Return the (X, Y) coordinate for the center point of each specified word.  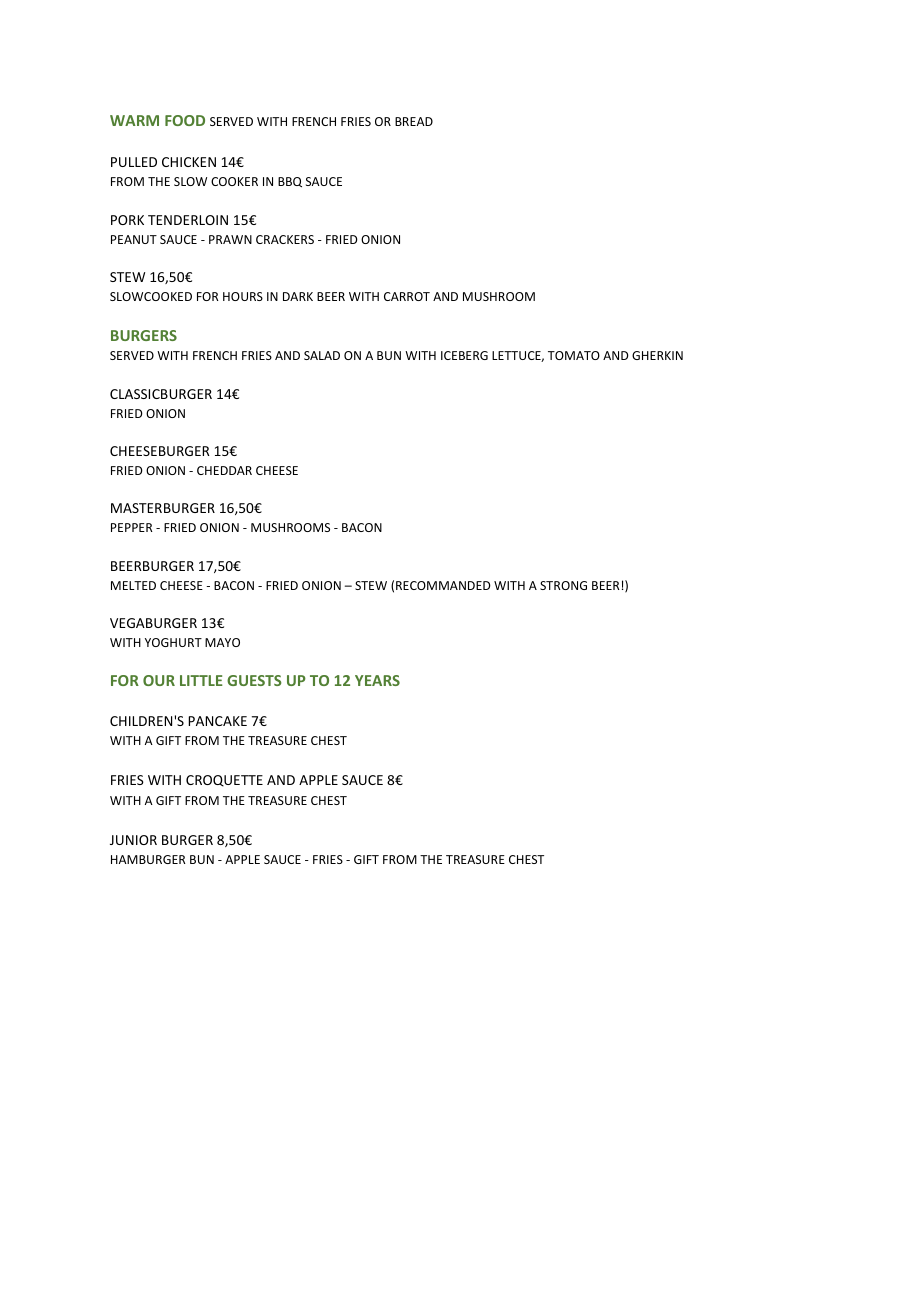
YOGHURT (173, 642)
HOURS (243, 296)
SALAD (322, 355)
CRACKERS (285, 239)
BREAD (414, 121)
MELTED (133, 585)
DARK (298, 296)
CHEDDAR (224, 470)
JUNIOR (133, 840)
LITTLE (201, 680)
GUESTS (254, 680)
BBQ (290, 182)
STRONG (563, 585)
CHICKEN (189, 162)
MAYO (222, 642)
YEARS (377, 680)
